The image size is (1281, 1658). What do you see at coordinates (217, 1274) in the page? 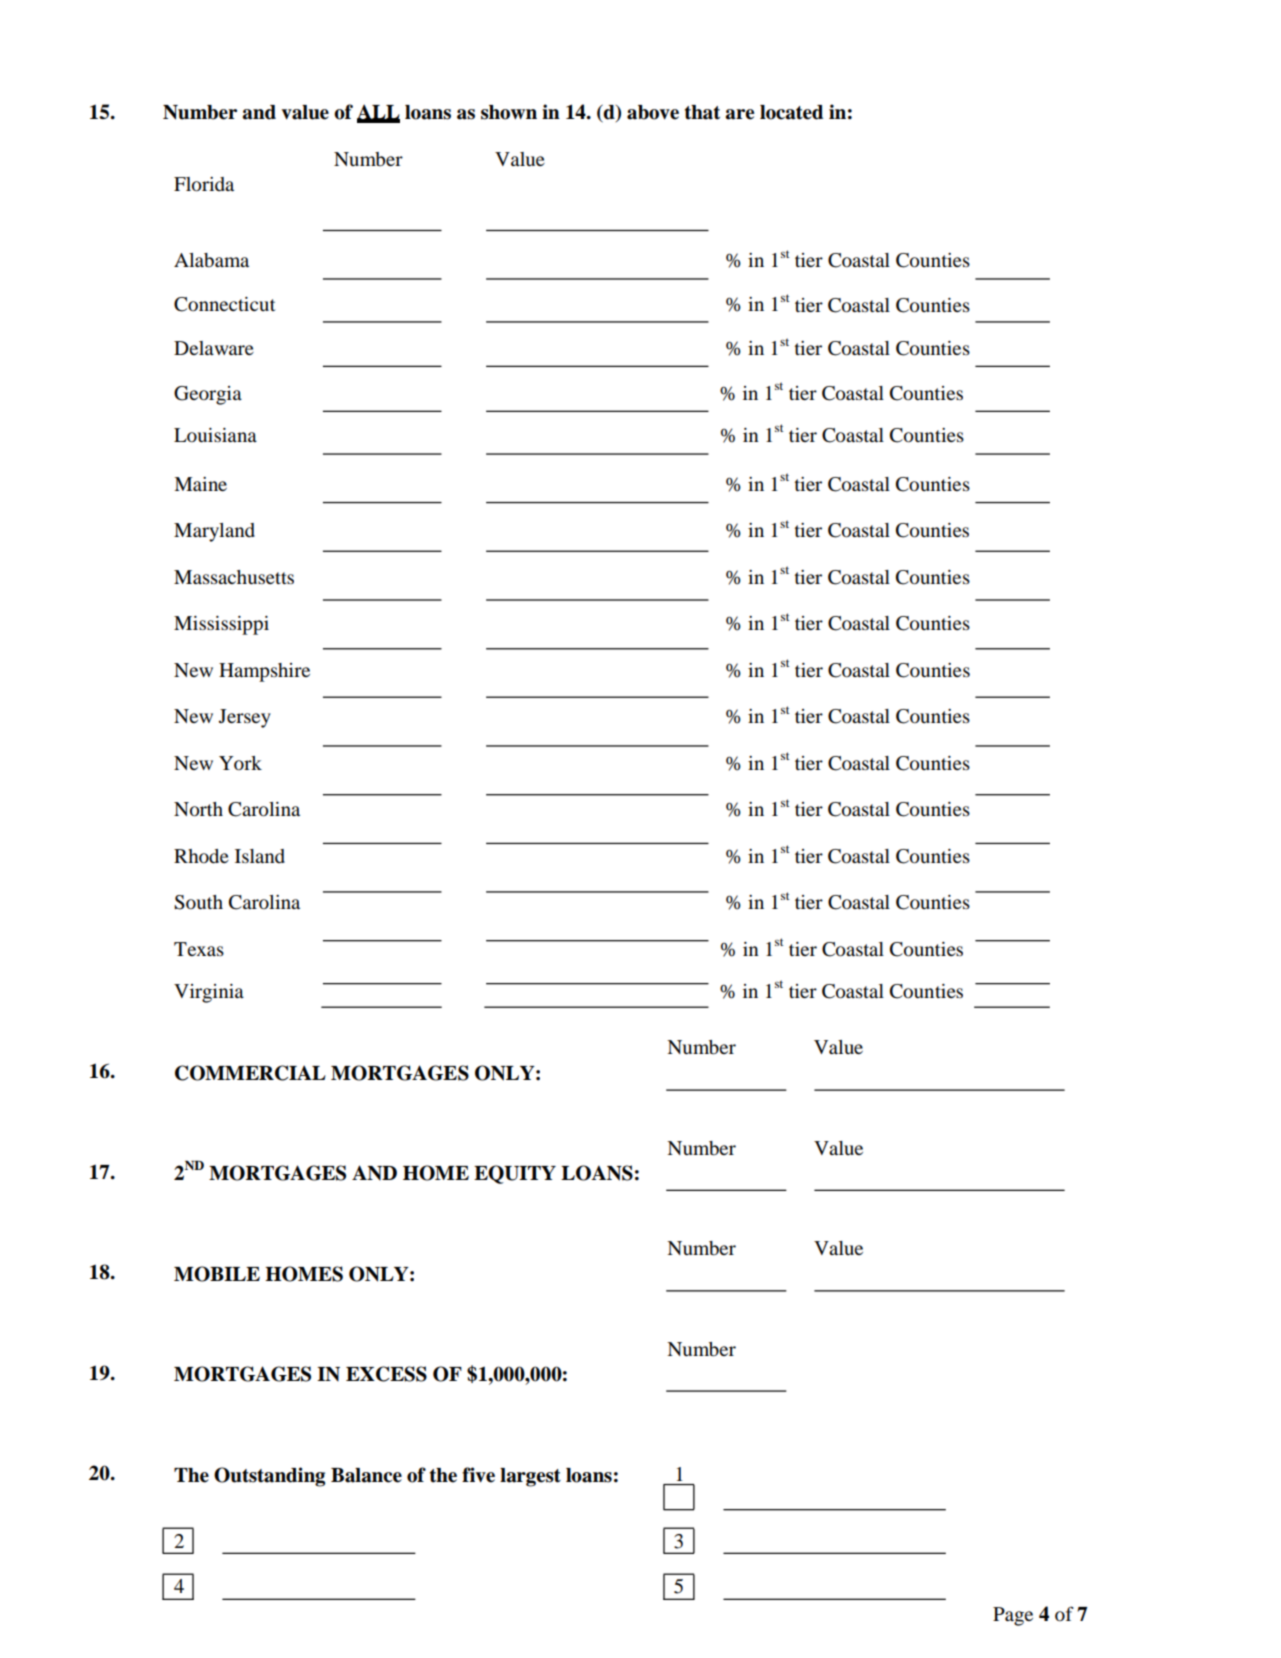
I see `MOBILE` at bounding box center [217, 1274].
